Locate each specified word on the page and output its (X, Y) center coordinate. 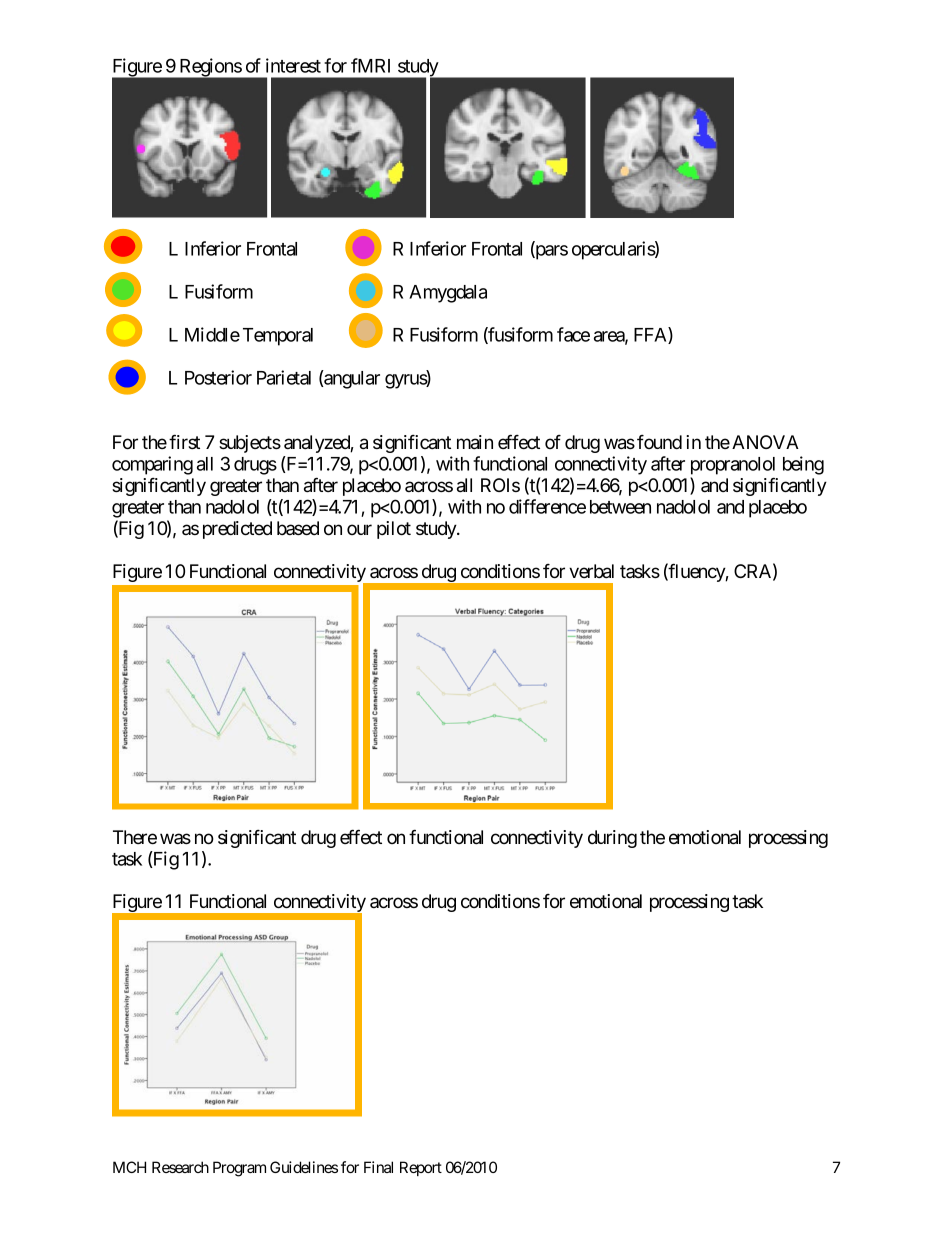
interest (293, 65)
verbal (591, 571)
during (612, 839)
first (184, 441)
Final (378, 1167)
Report (421, 1168)
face (573, 334)
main (475, 442)
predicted (237, 530)
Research (180, 1167)
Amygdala (448, 294)
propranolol (733, 466)
